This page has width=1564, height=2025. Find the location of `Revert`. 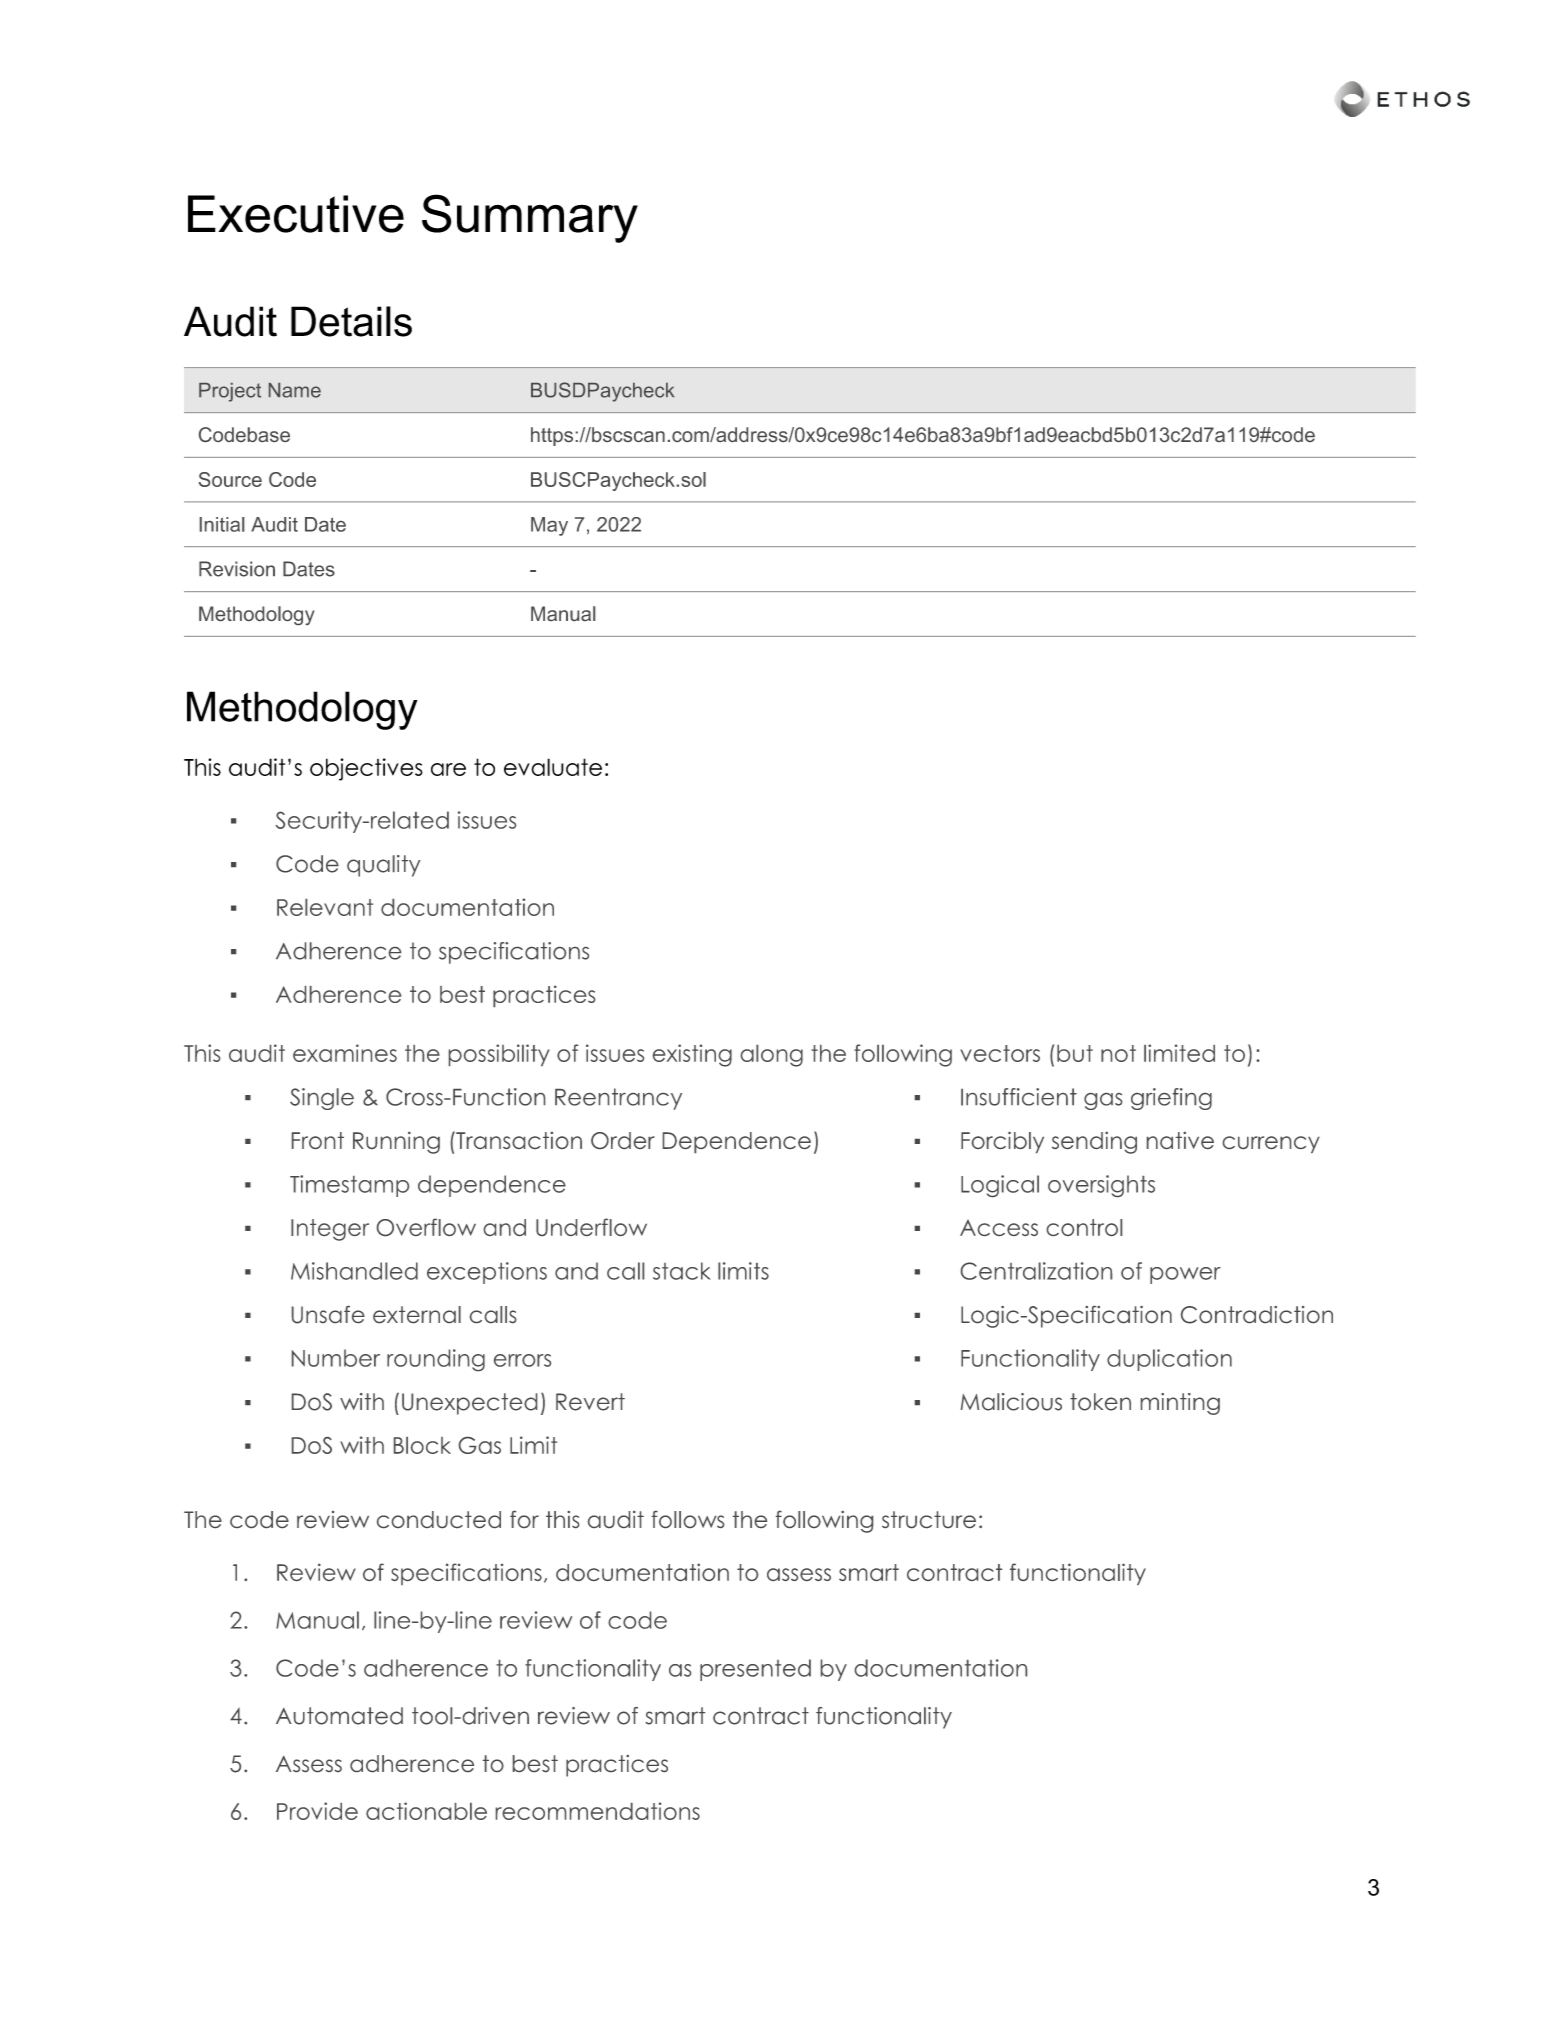

Revert is located at coordinates (590, 1402).
